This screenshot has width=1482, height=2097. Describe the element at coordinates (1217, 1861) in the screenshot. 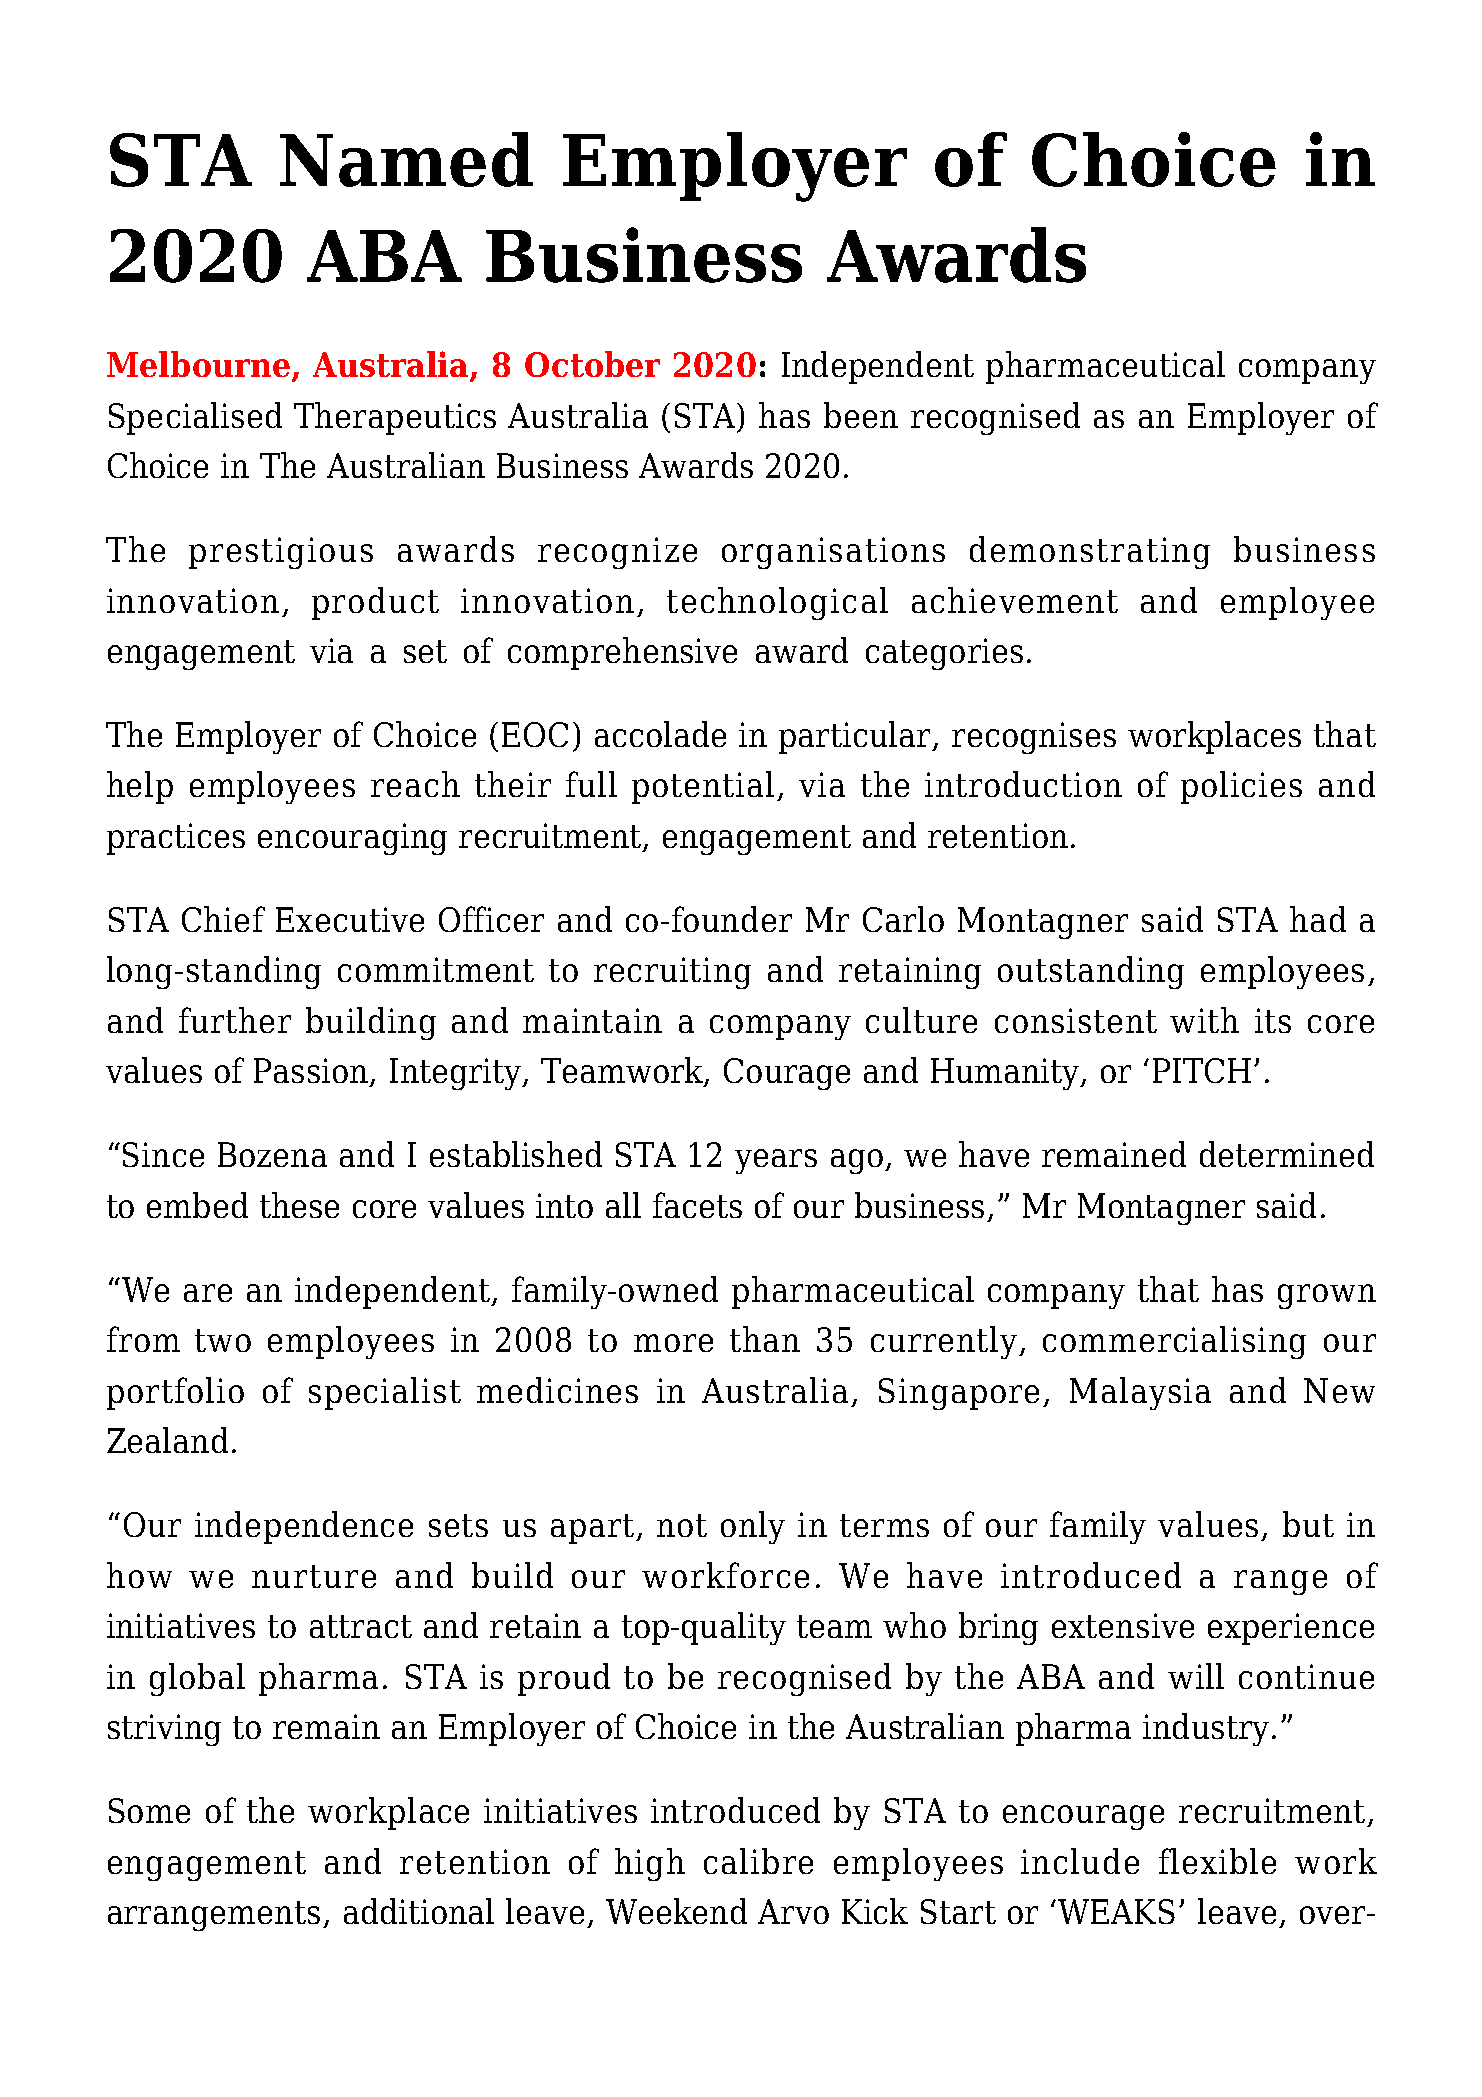

I see `flexible` at that location.
